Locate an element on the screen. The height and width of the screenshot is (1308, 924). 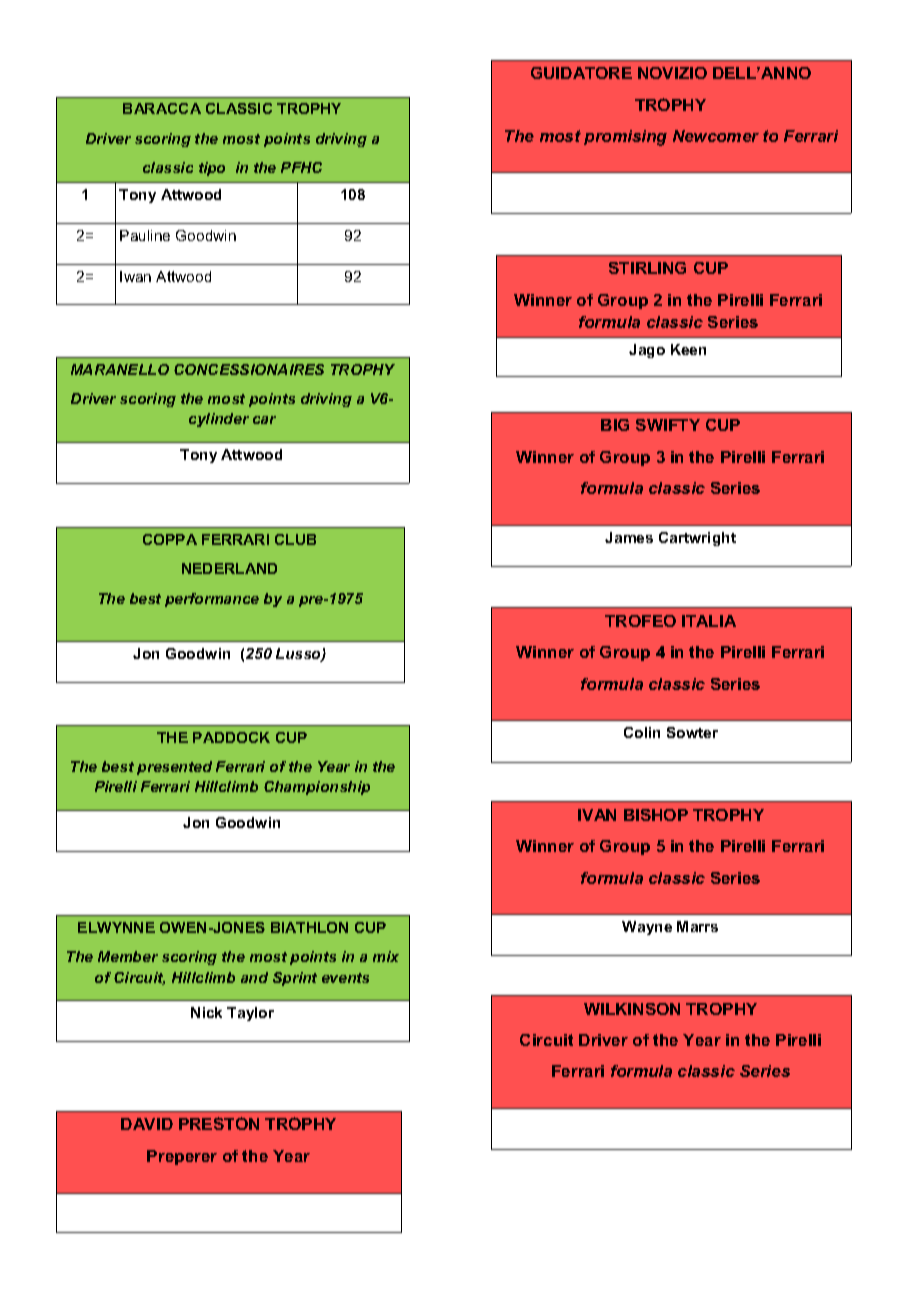
promising is located at coordinates (625, 138).
